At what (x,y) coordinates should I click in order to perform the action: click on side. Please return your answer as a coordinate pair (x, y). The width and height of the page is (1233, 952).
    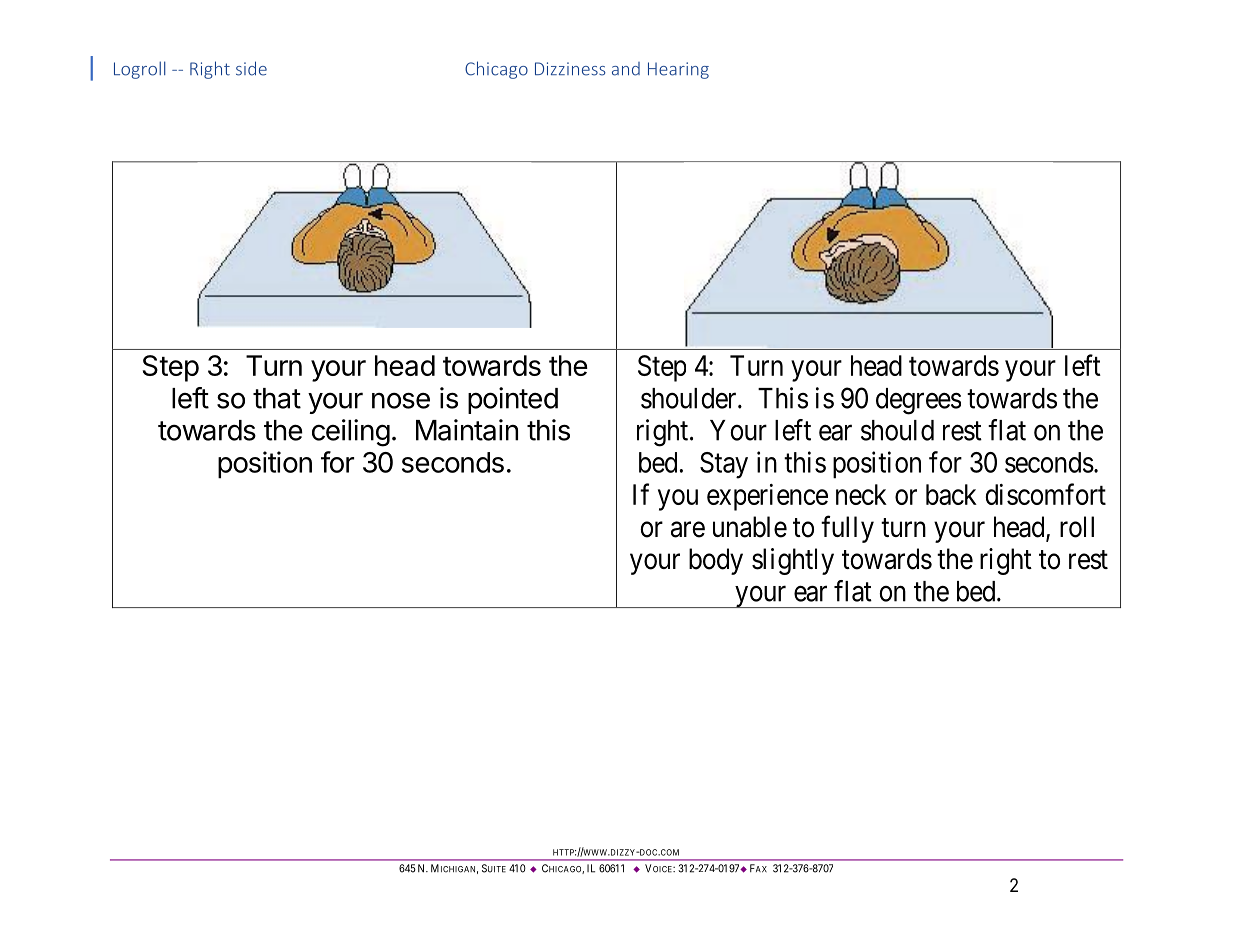
    Looking at the image, I should click on (251, 68).
